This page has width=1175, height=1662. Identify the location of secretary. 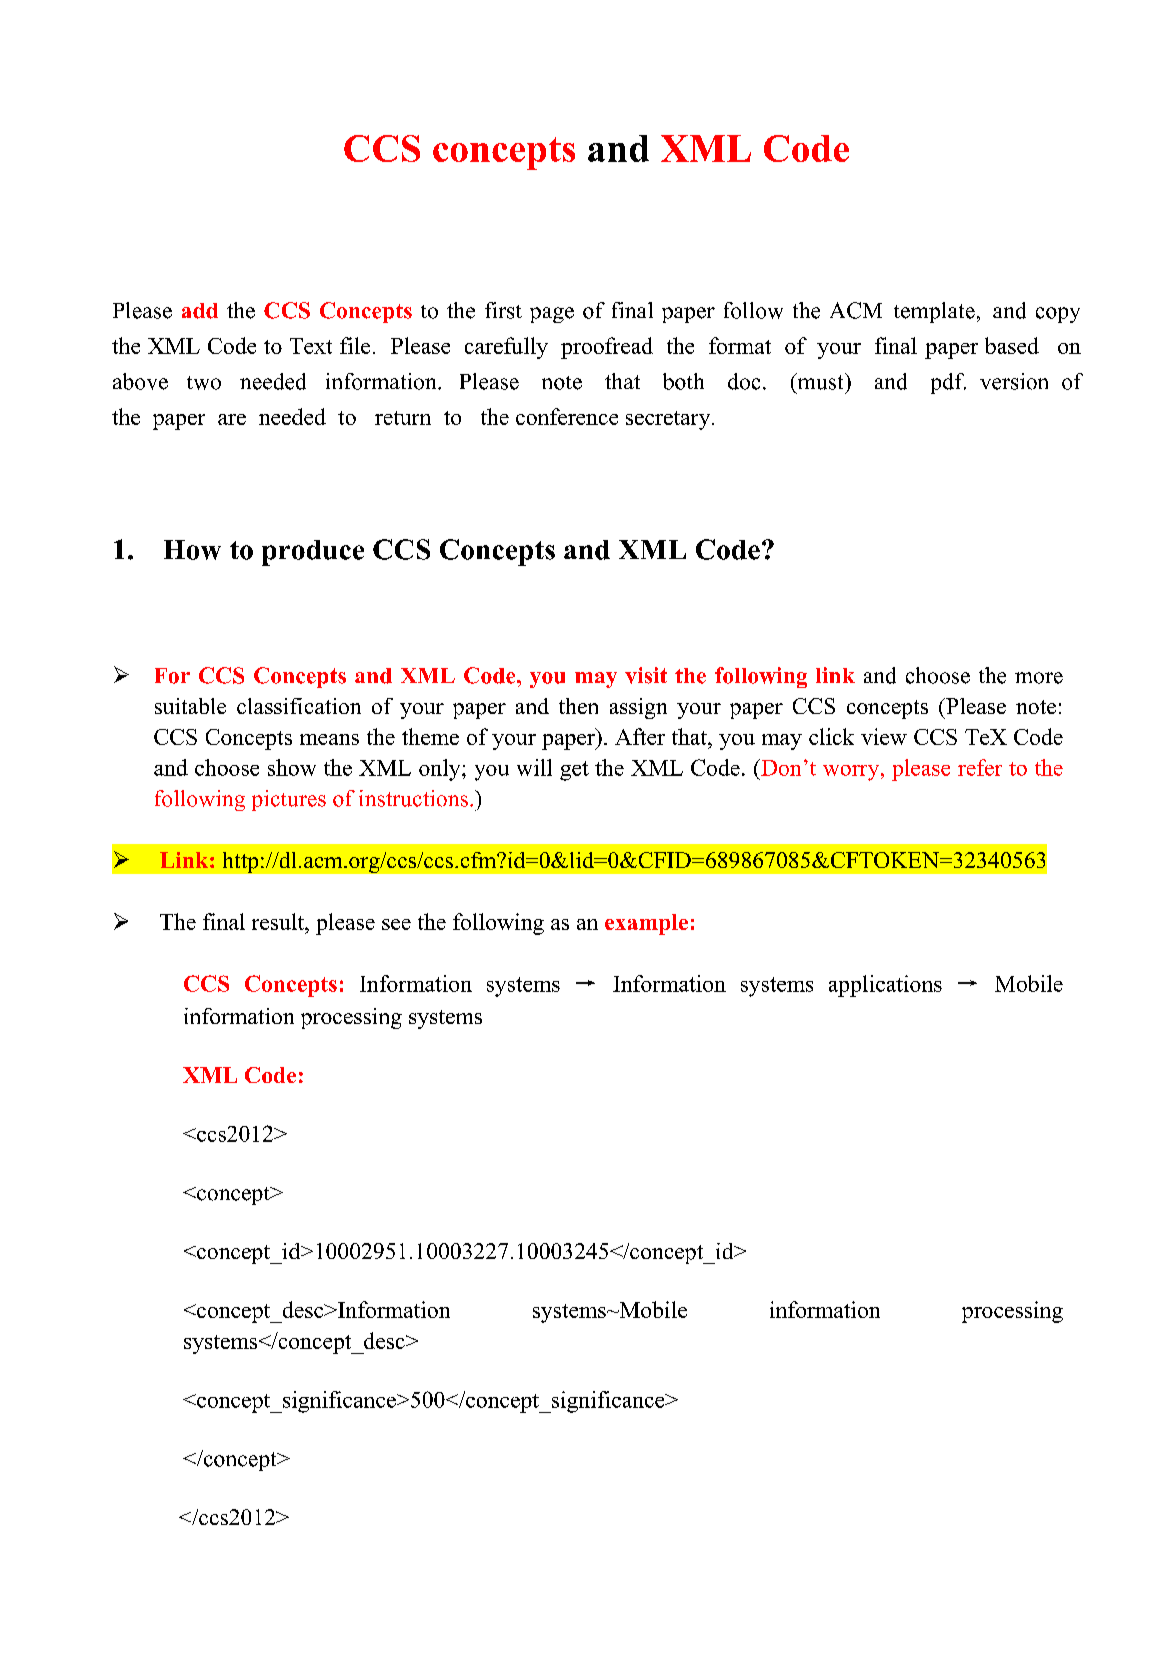
(669, 420).
